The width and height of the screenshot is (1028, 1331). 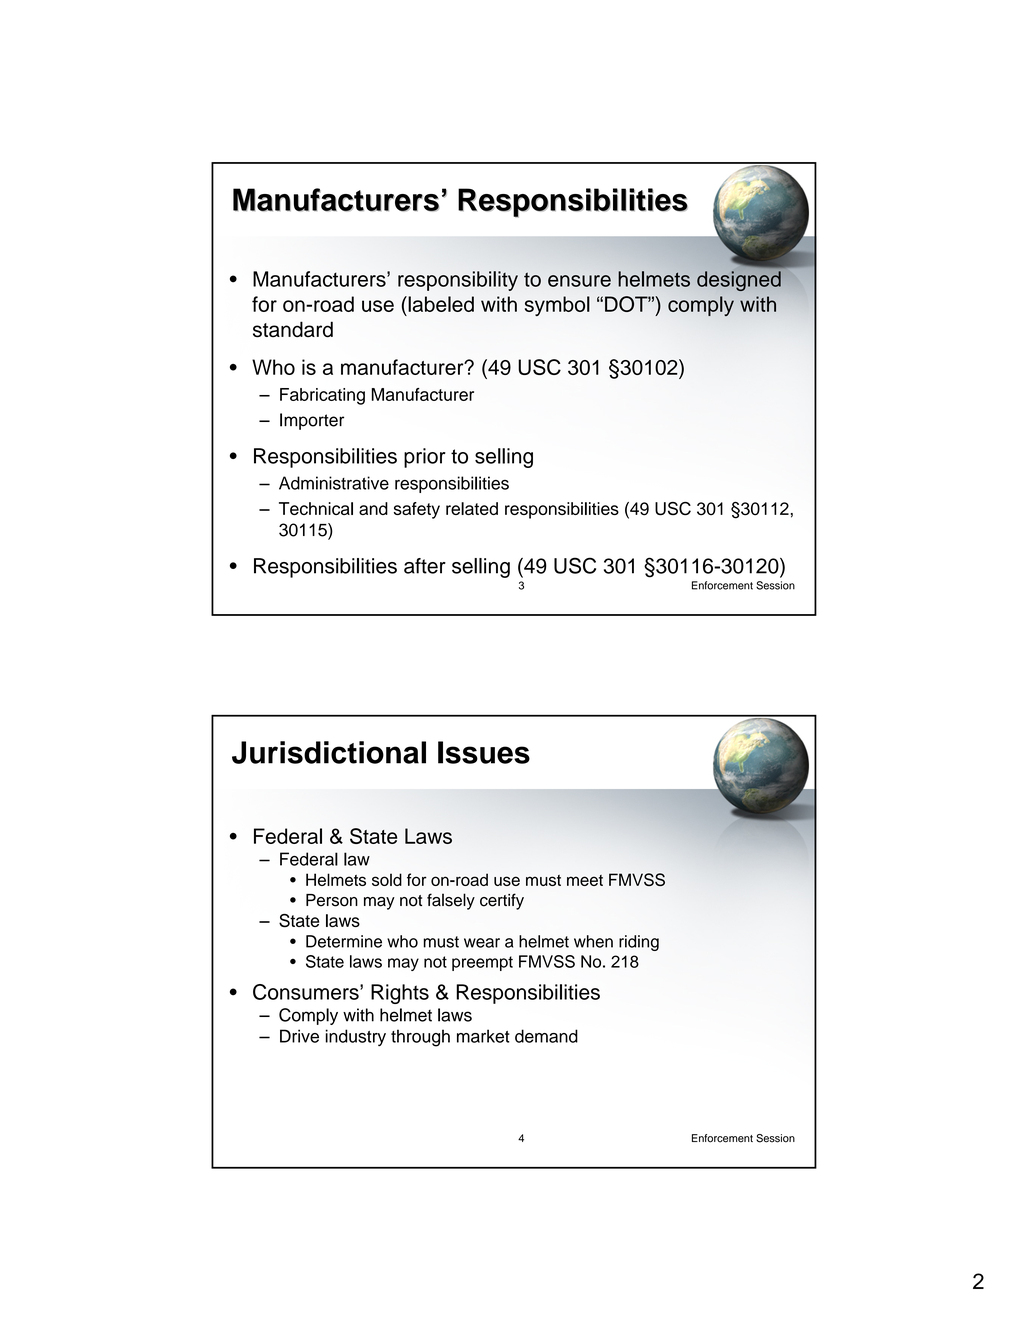 I want to click on standard, so click(x=293, y=329).
